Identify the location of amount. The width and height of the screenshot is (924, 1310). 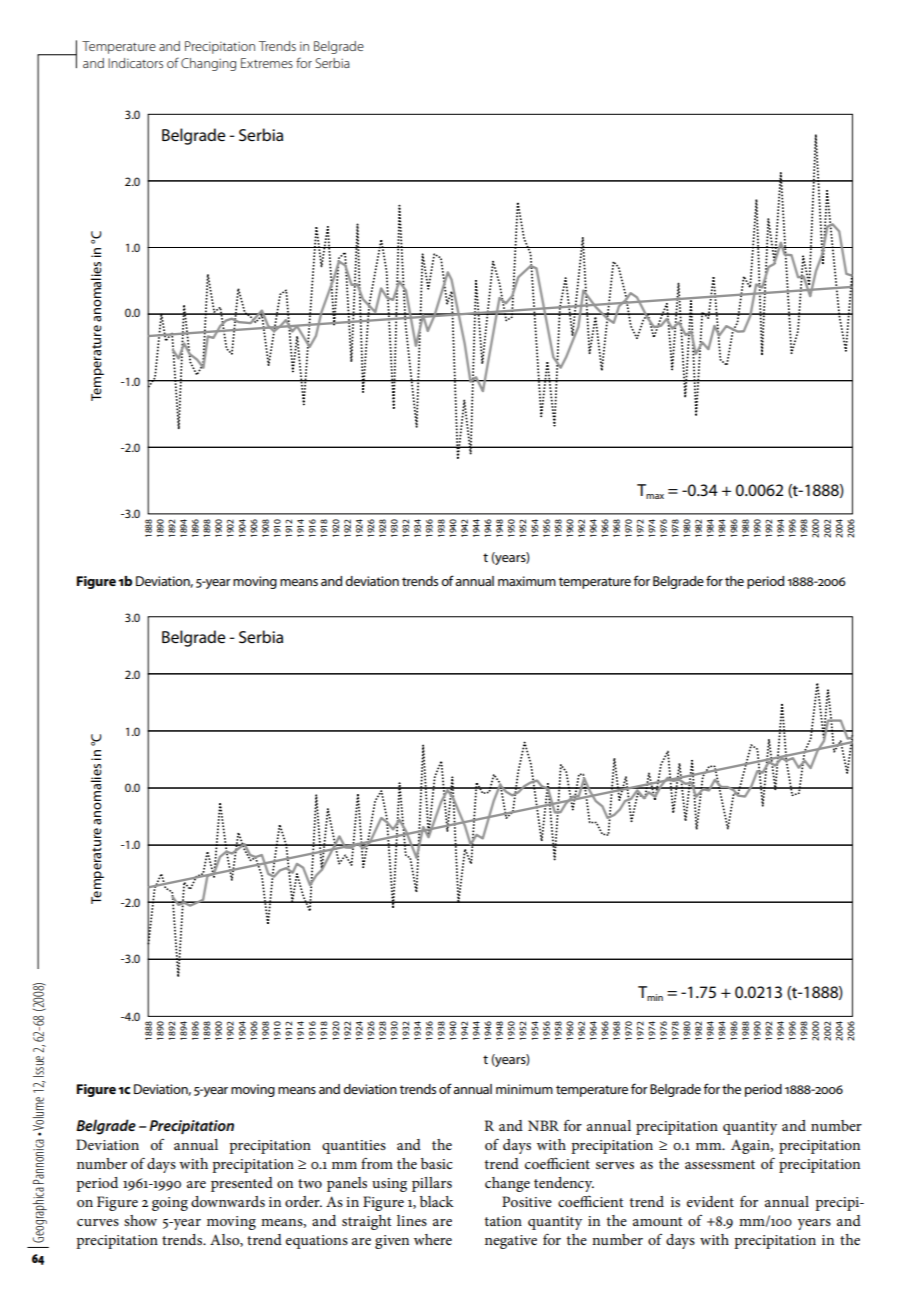
(658, 1221).
